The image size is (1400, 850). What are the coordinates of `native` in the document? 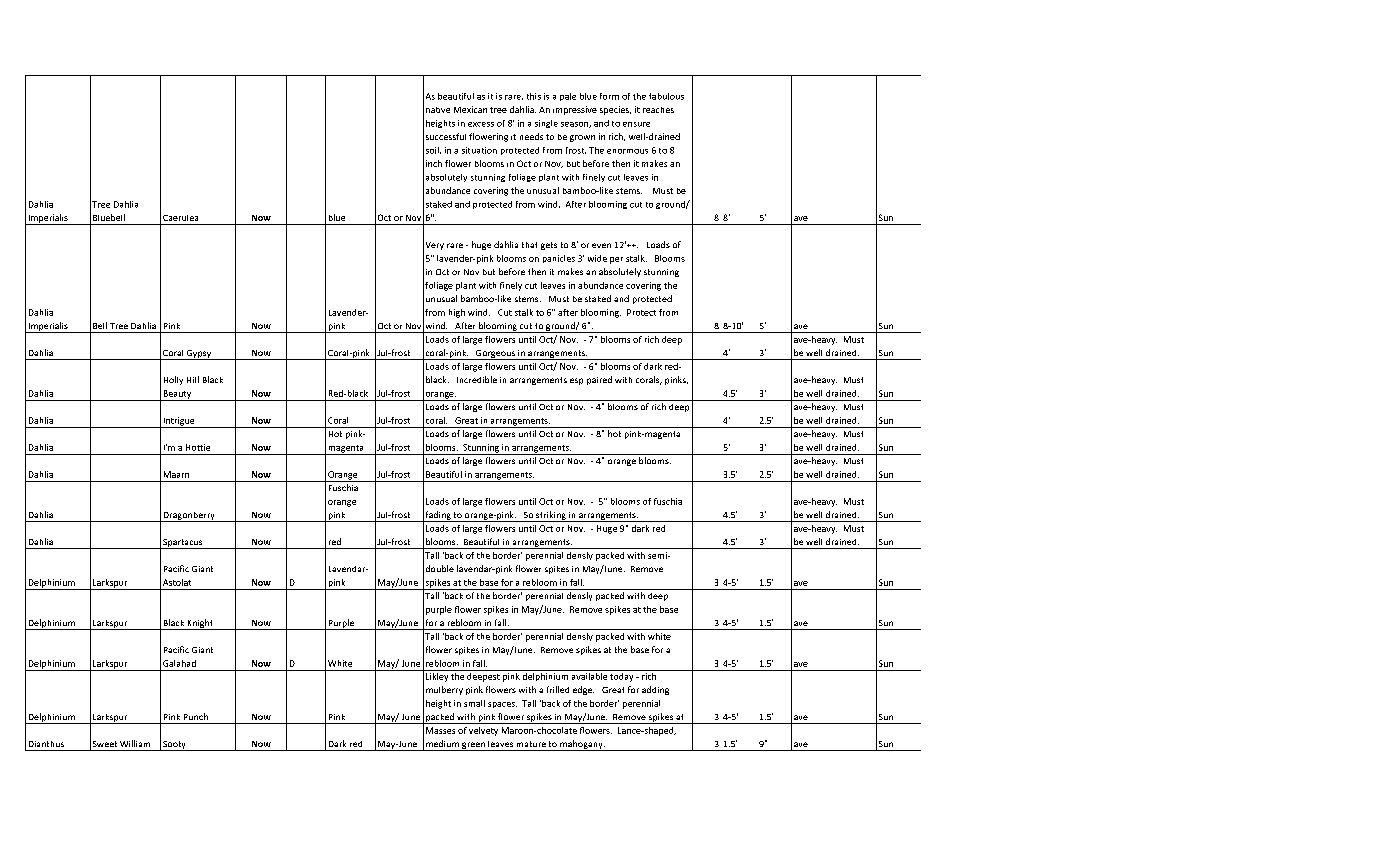 It's located at (438, 110).
